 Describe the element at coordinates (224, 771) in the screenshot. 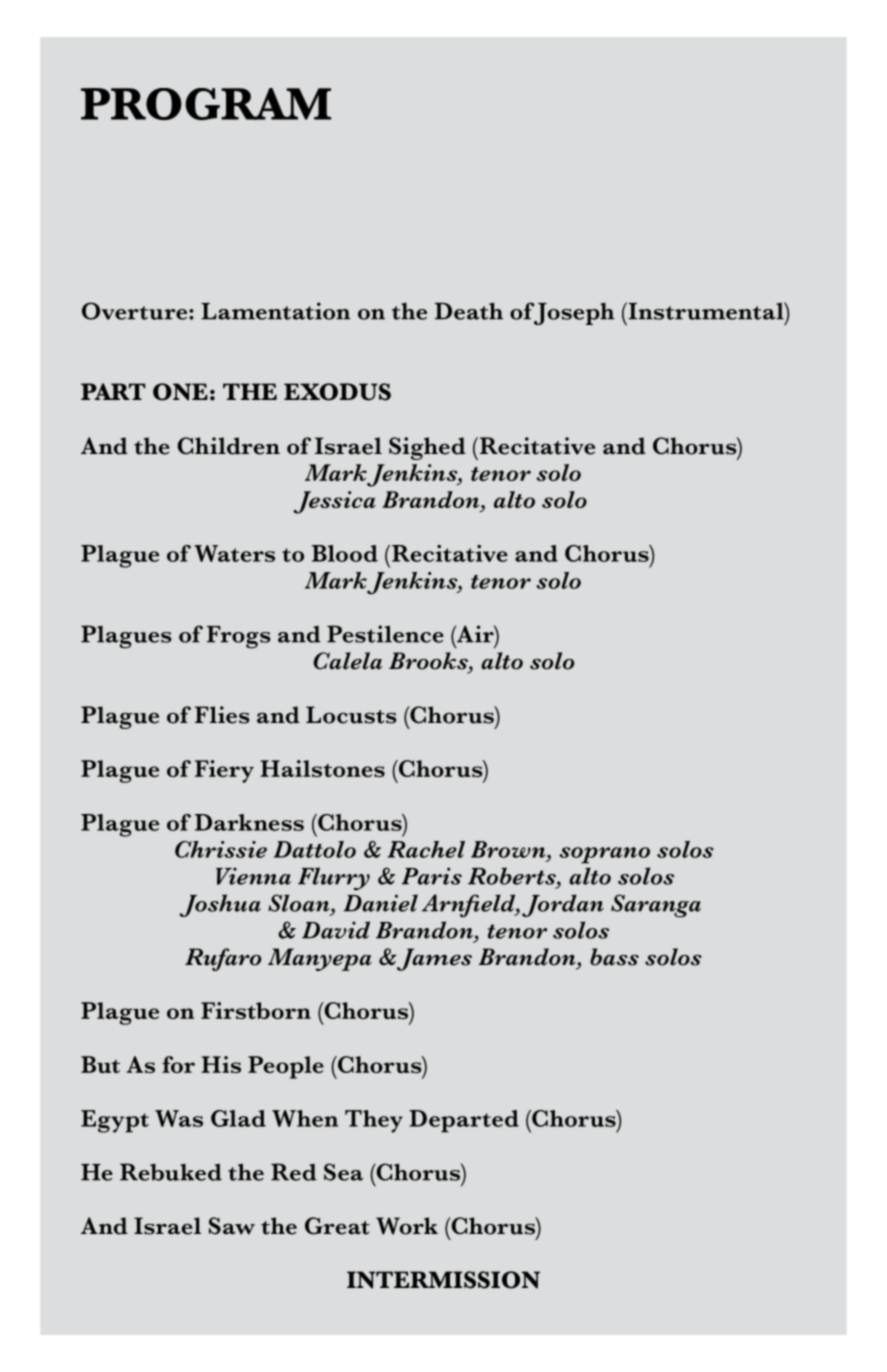

I see `Fiery` at that location.
